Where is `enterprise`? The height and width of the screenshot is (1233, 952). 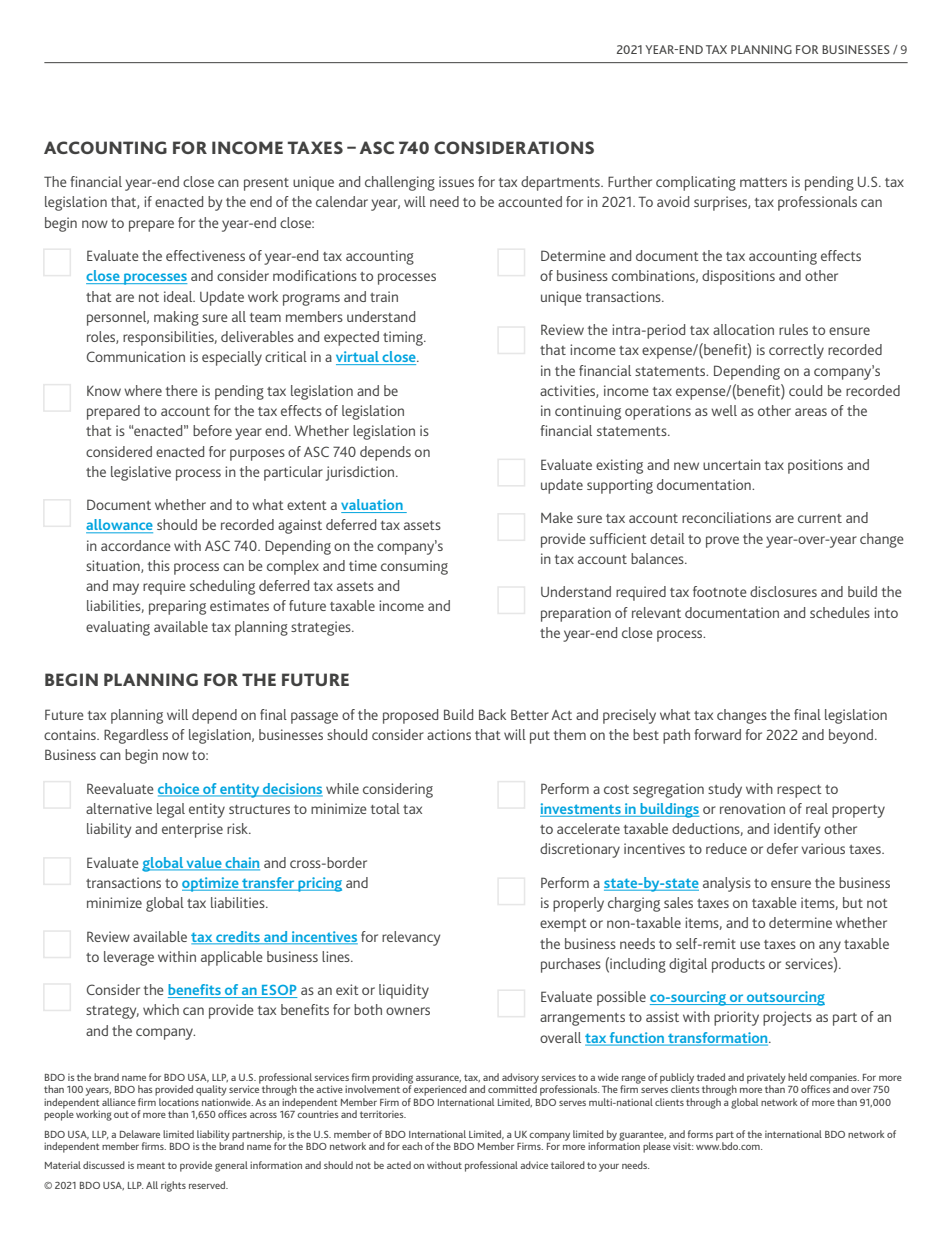
enterprise is located at coordinates (192, 830).
